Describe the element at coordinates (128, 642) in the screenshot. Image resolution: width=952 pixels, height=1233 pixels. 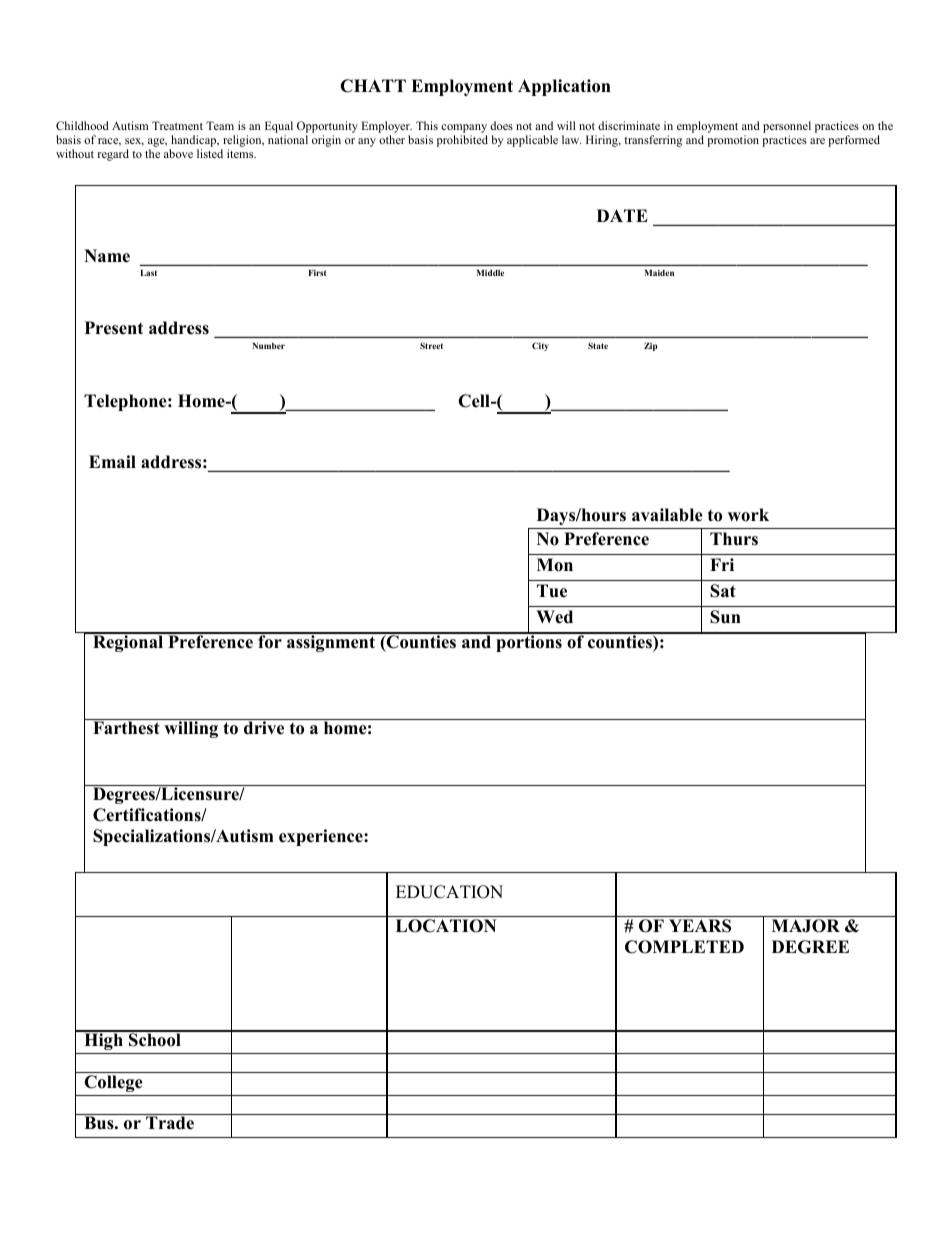
I see `Regional` at that location.
